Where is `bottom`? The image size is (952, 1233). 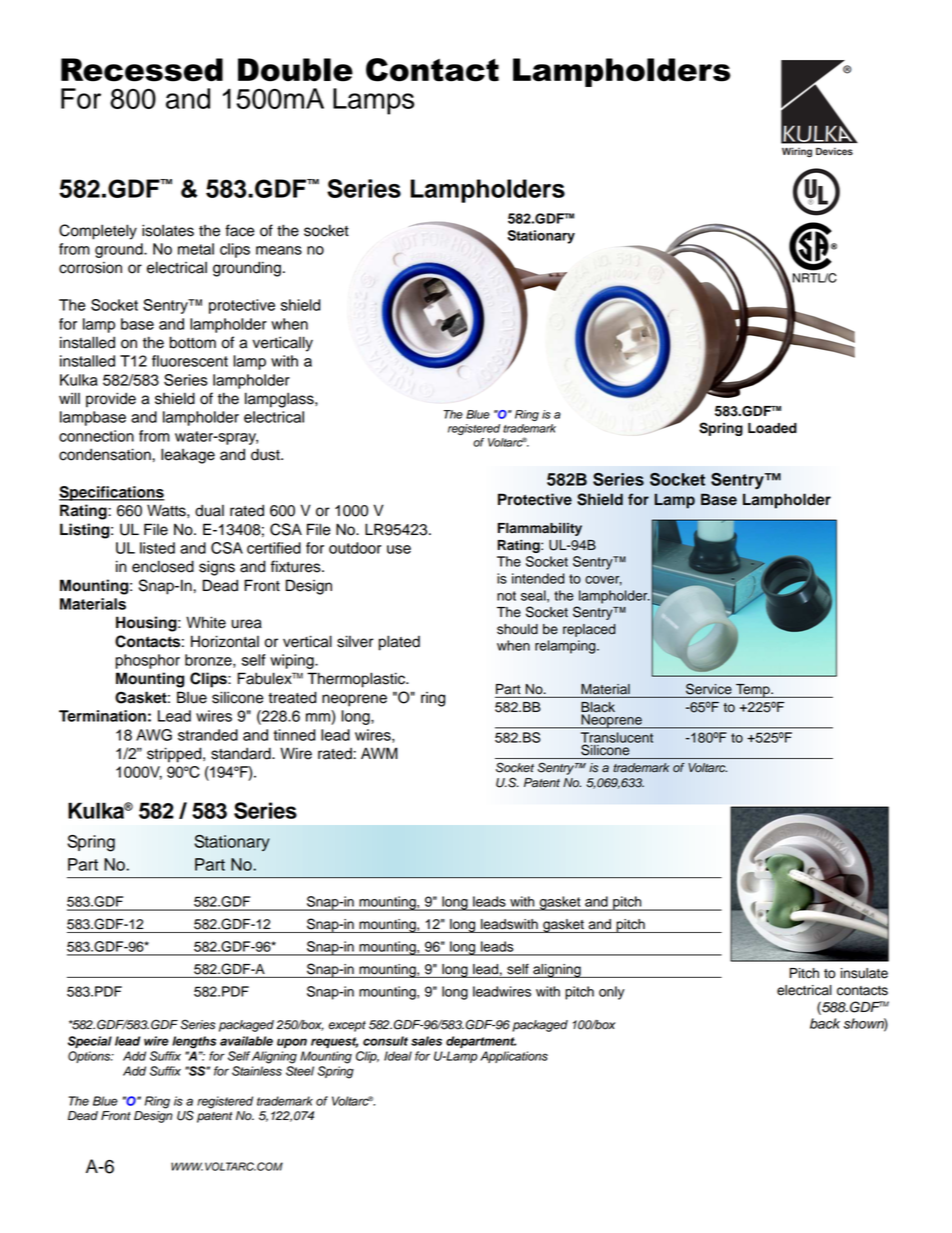
bottom is located at coordinates (193, 342).
